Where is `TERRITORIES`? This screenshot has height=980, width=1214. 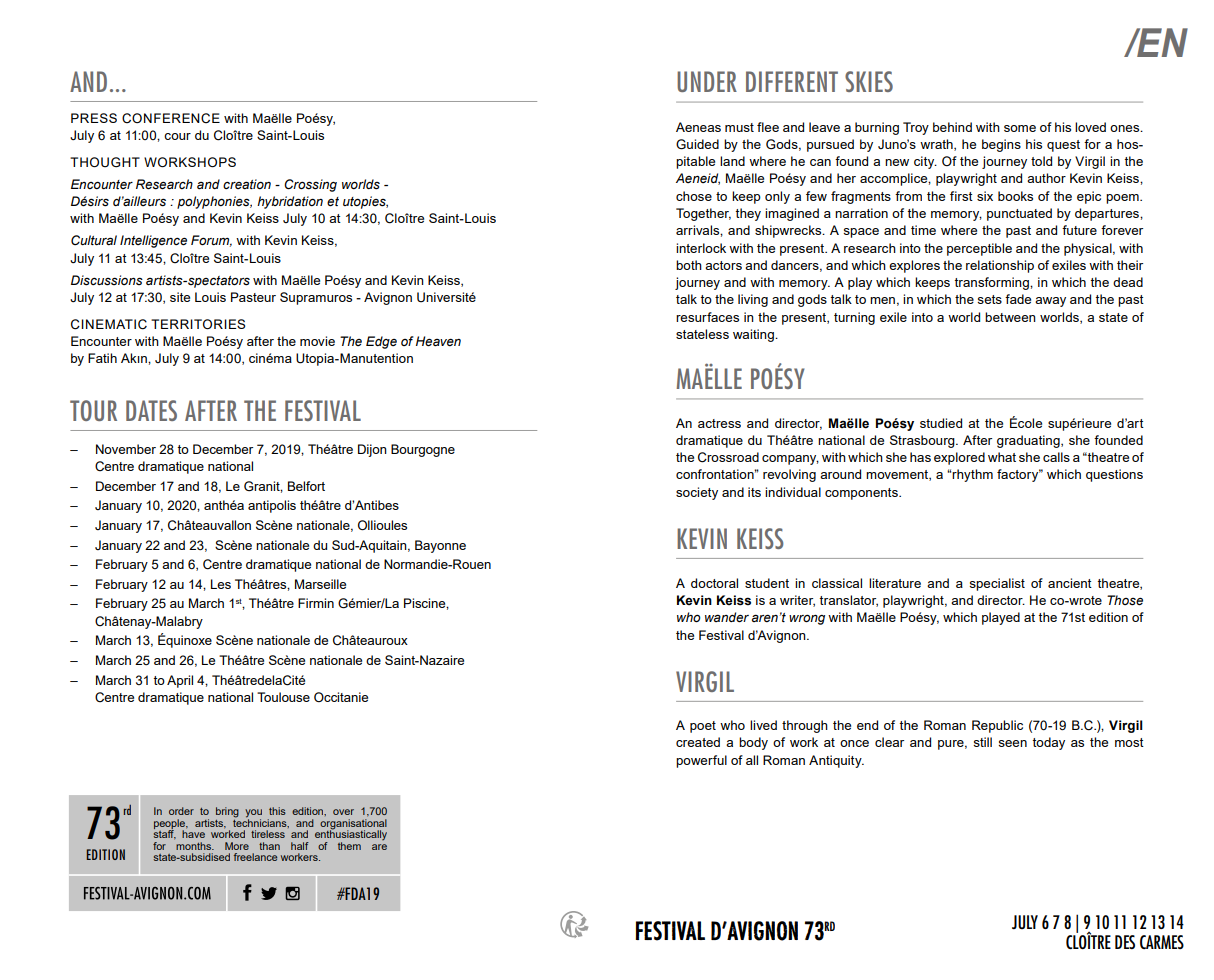
TERRITORIES is located at coordinates (198, 324).
